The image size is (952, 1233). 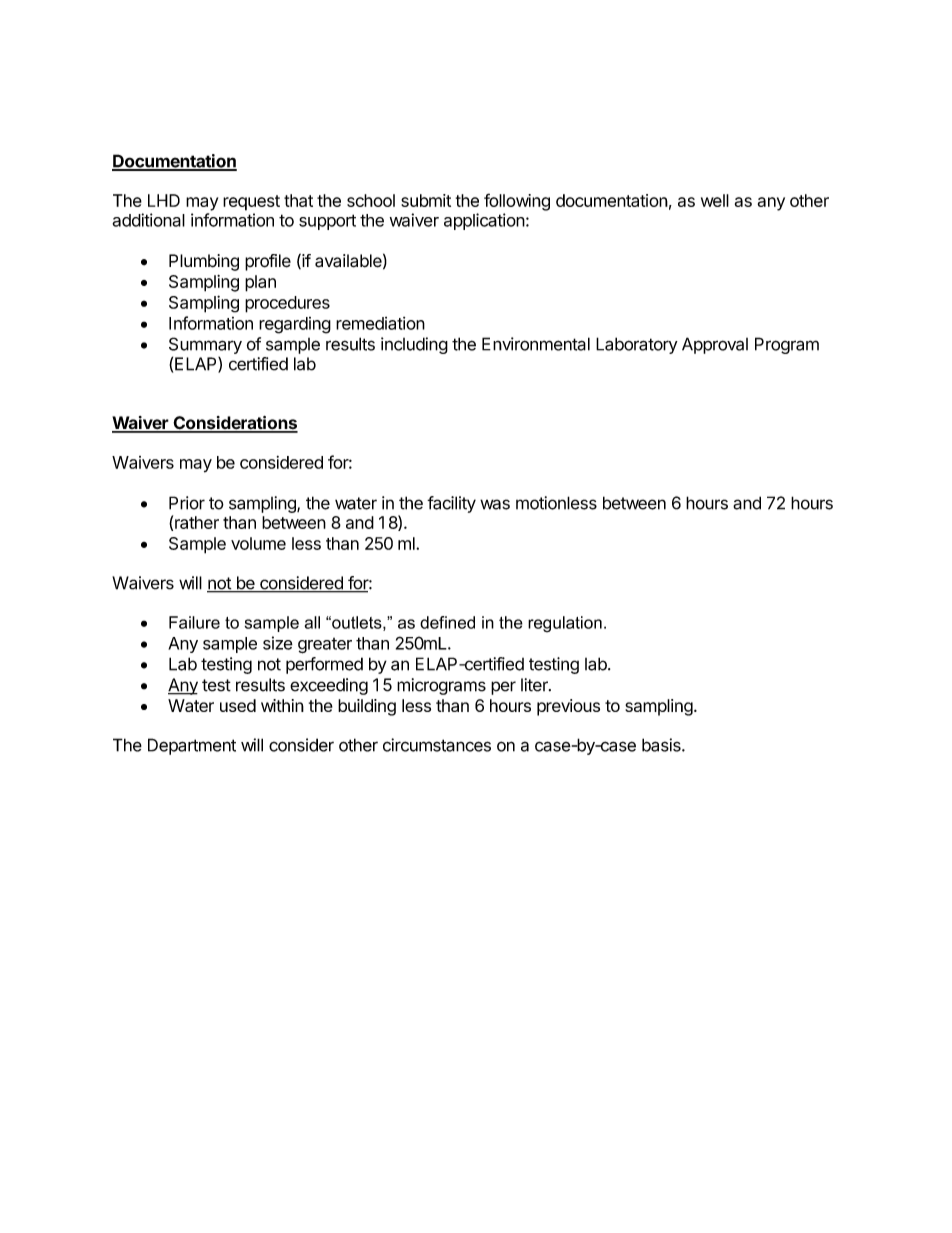 I want to click on application, so click(x=484, y=221).
